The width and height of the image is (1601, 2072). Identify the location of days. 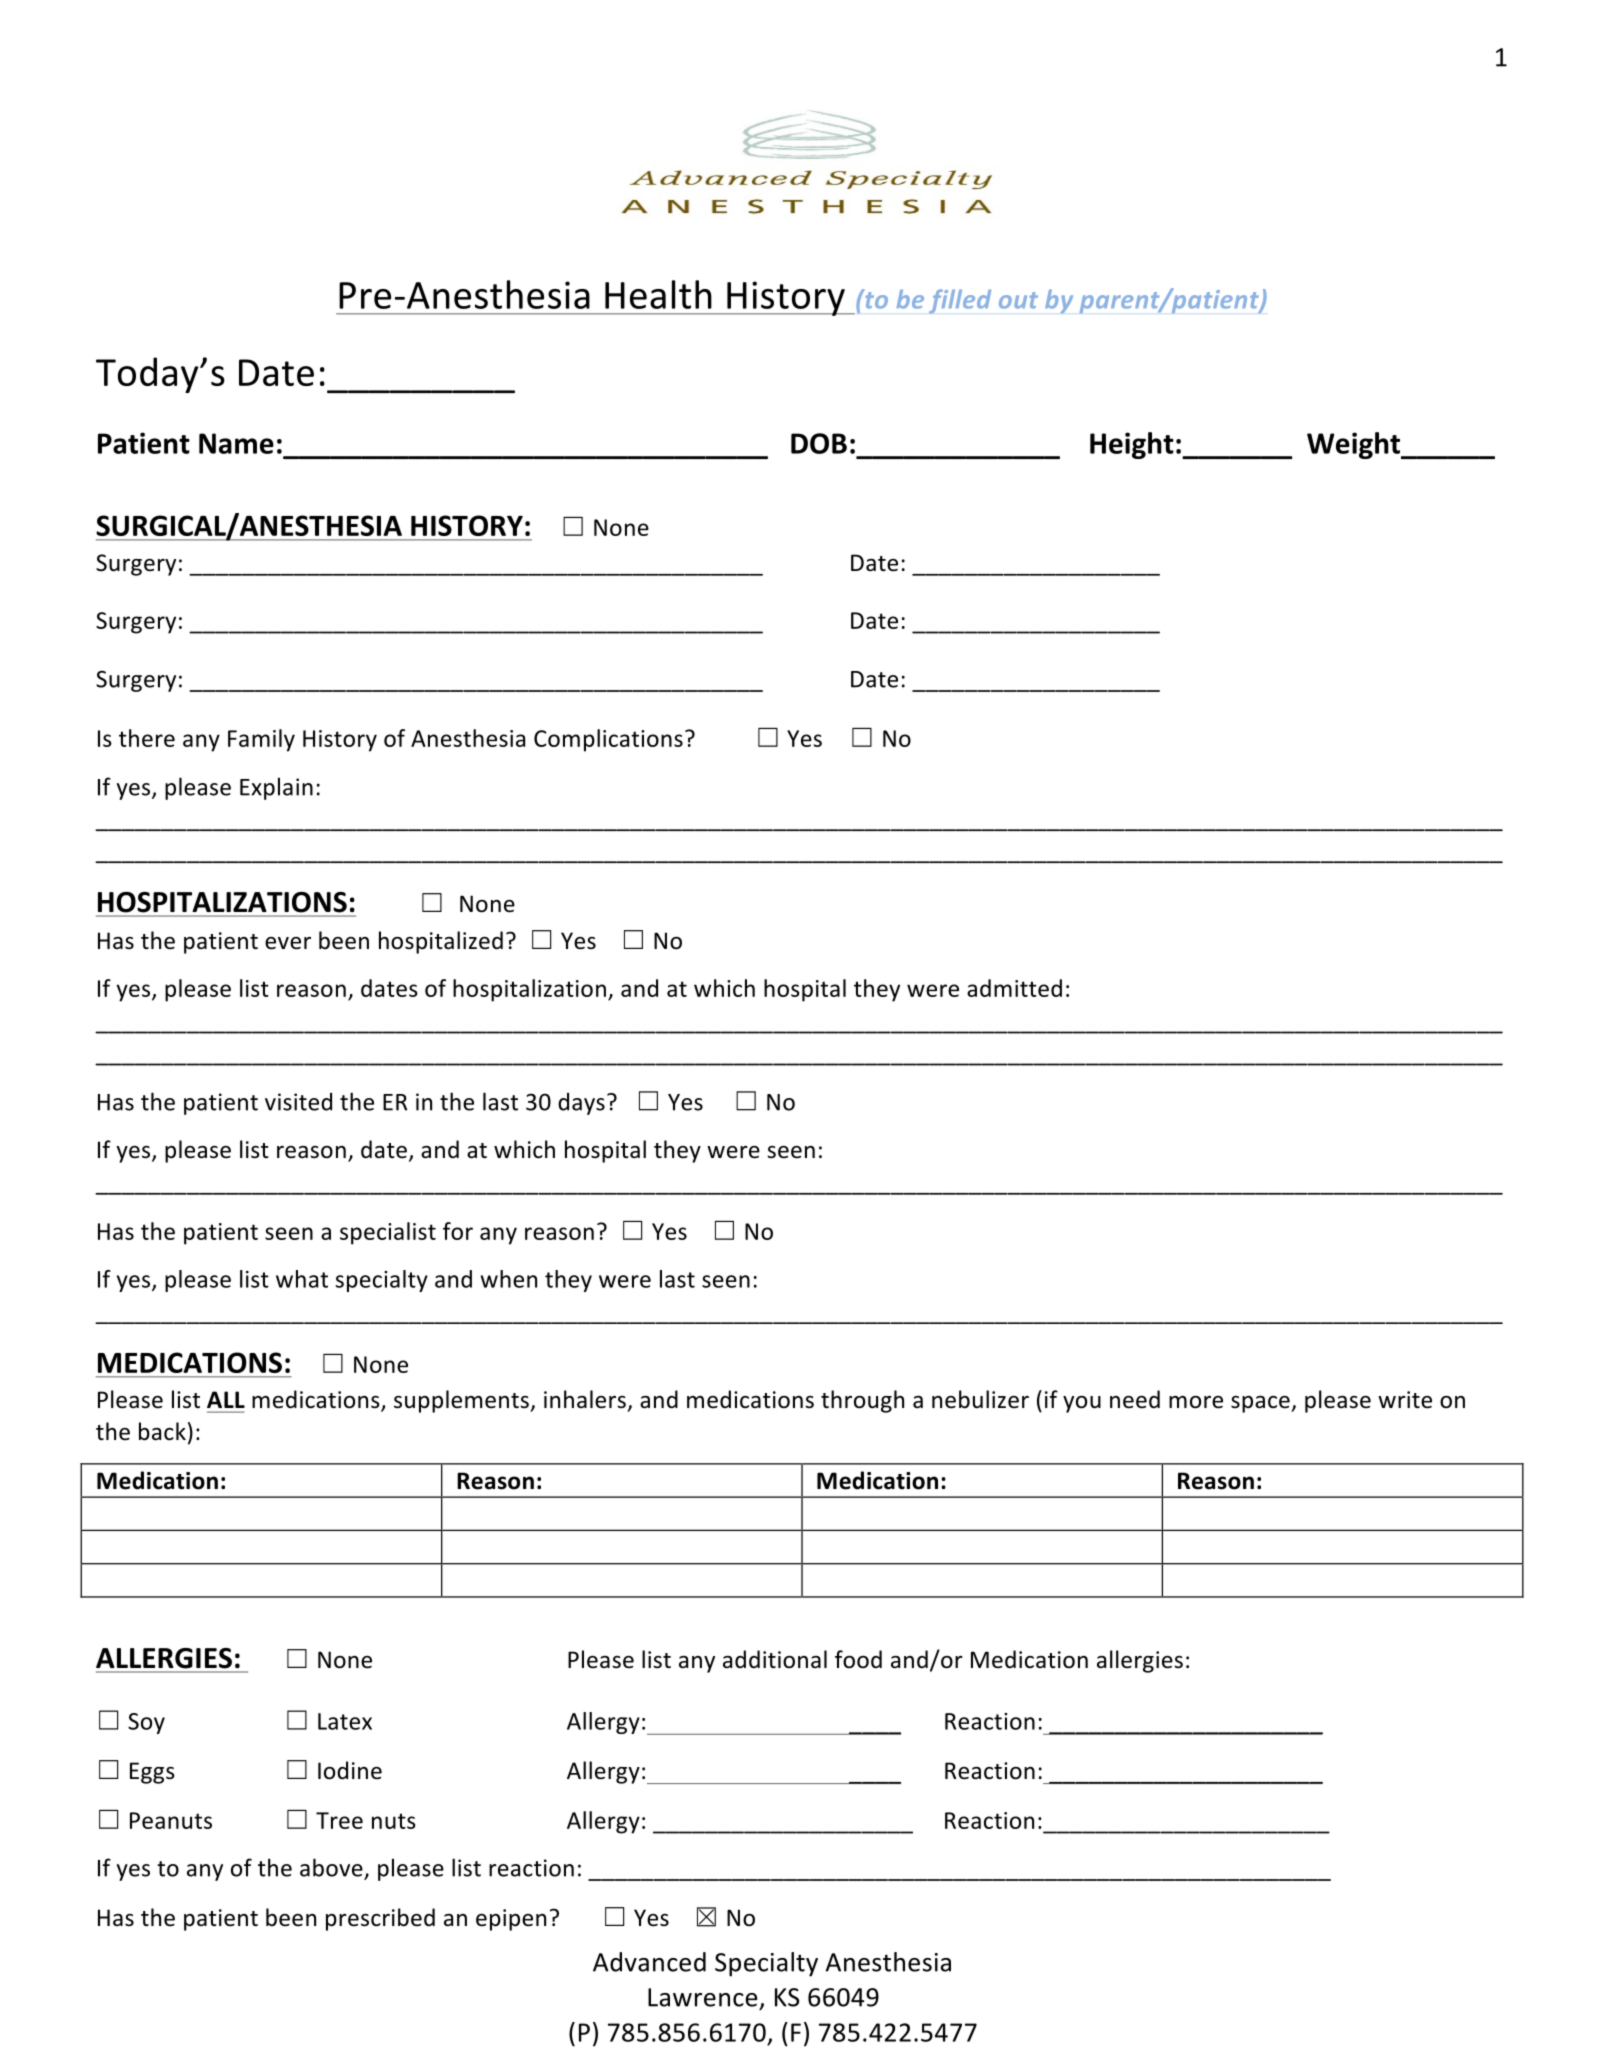
(581, 1104).
